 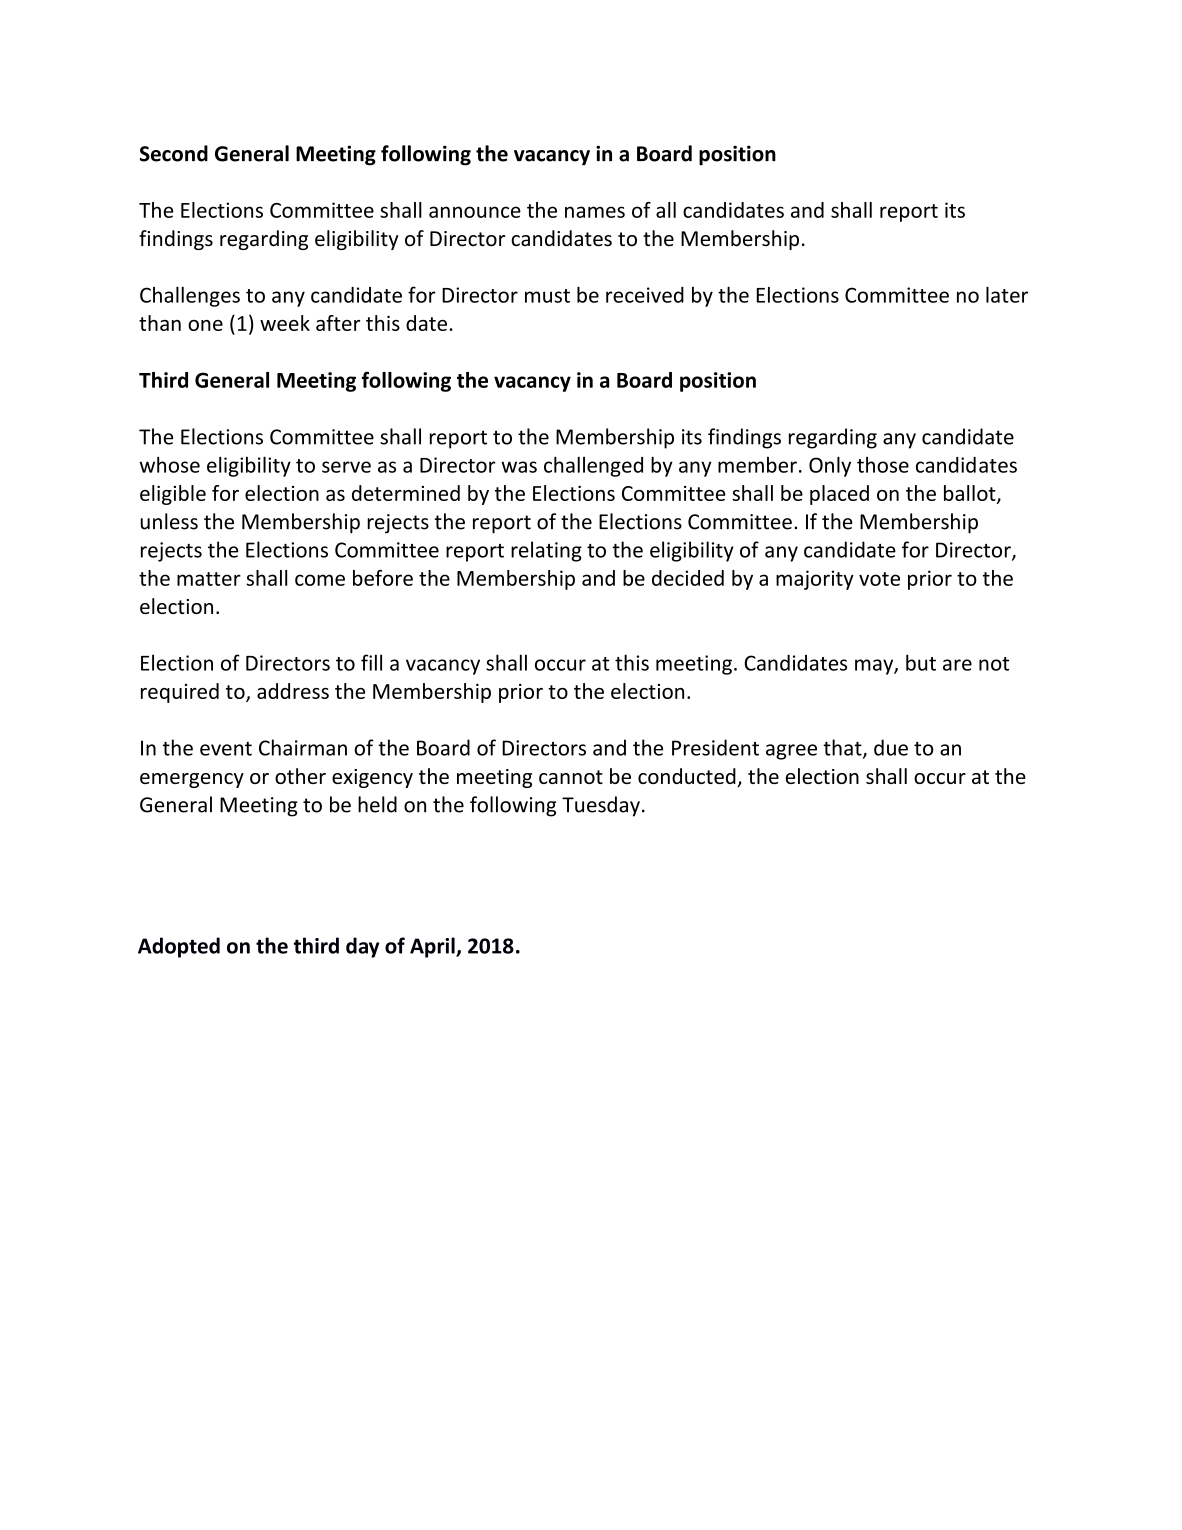 I want to click on later, so click(x=1007, y=294).
